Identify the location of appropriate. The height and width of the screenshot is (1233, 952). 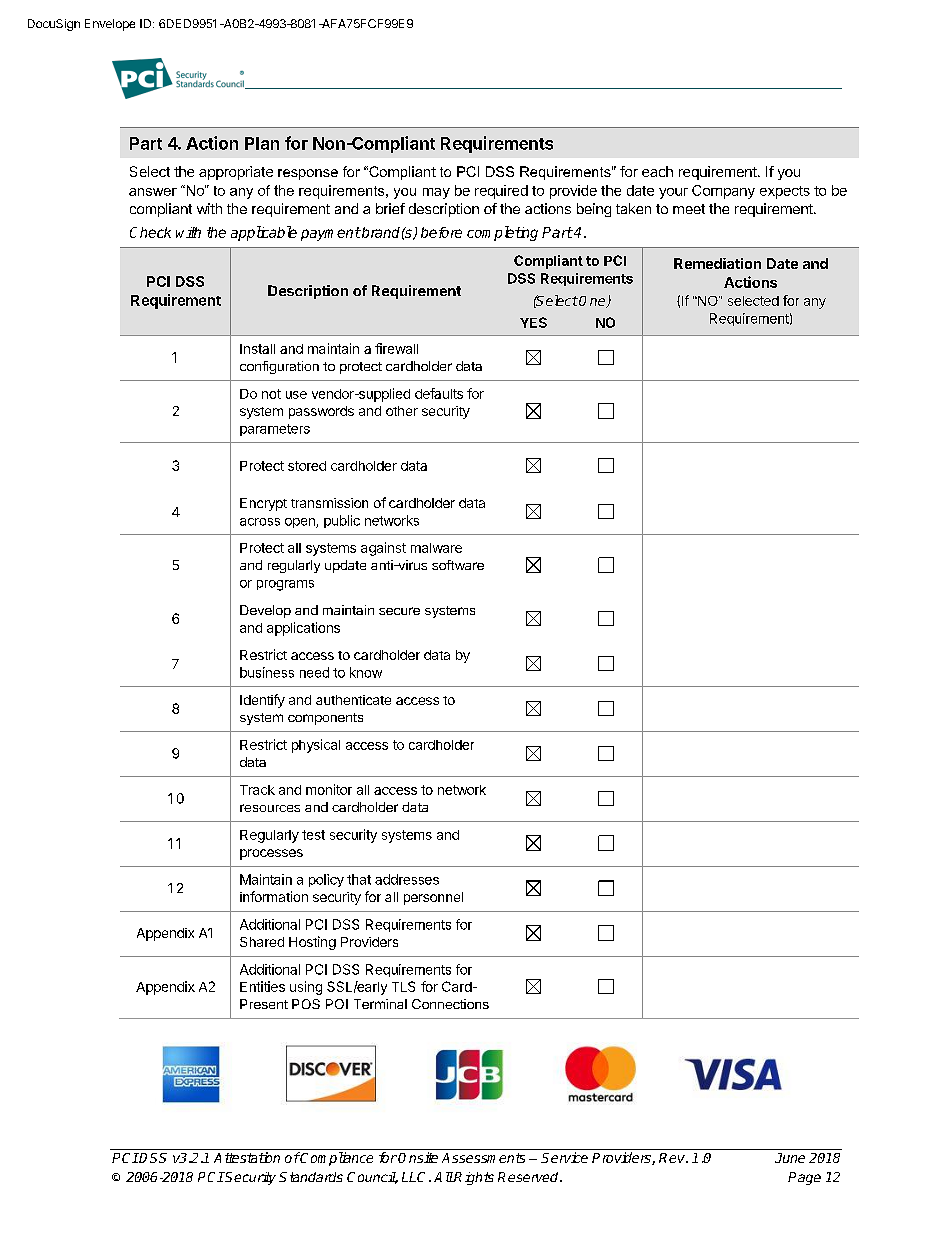
(236, 173).
